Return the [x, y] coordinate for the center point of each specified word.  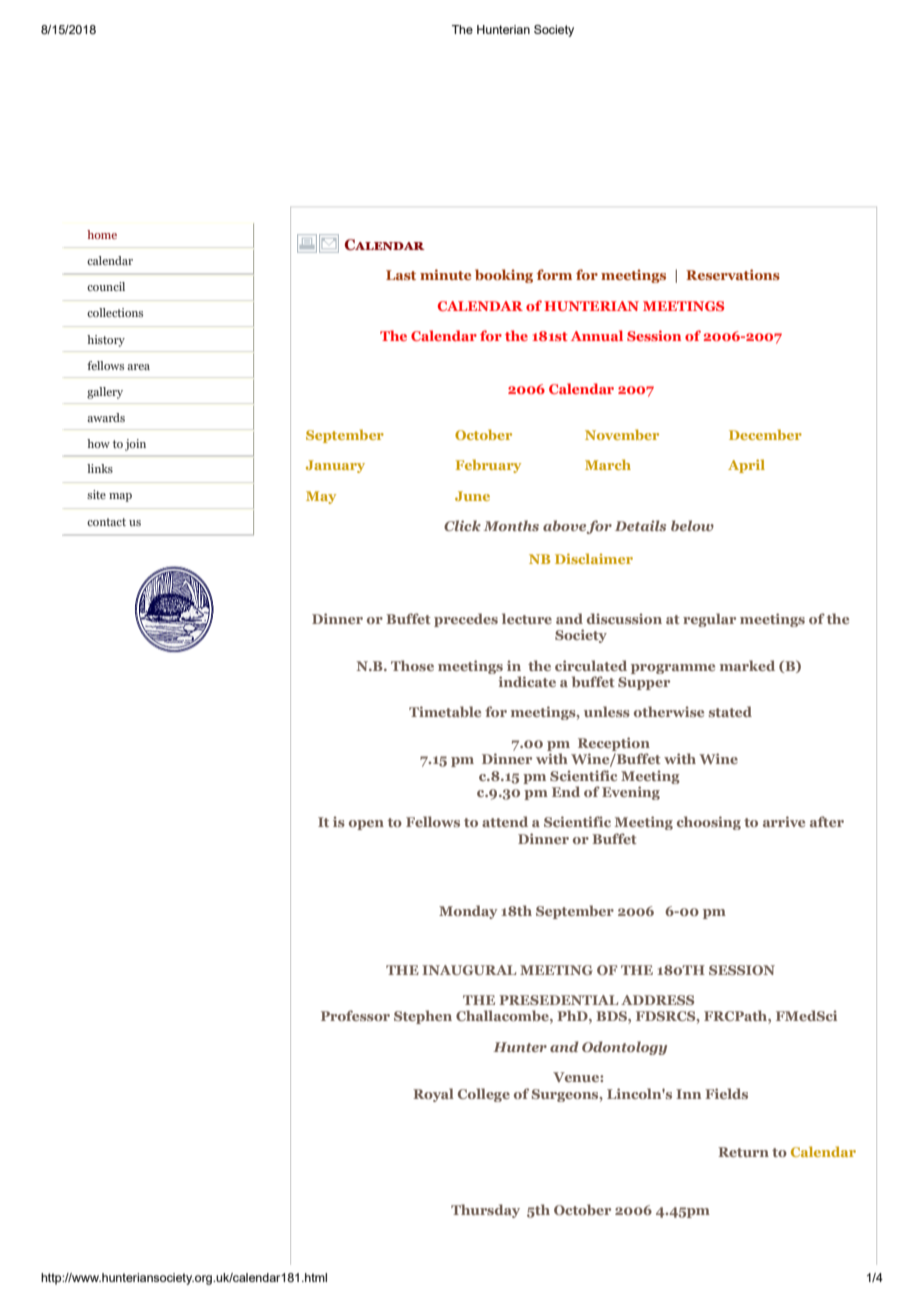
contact [106, 522]
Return [743, 1152]
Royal [433, 1095]
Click [462, 525]
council [106, 286]
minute [445, 274]
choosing [709, 823]
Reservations [733, 274]
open [366, 825]
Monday [468, 912]
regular [709, 620]
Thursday [485, 1211]
